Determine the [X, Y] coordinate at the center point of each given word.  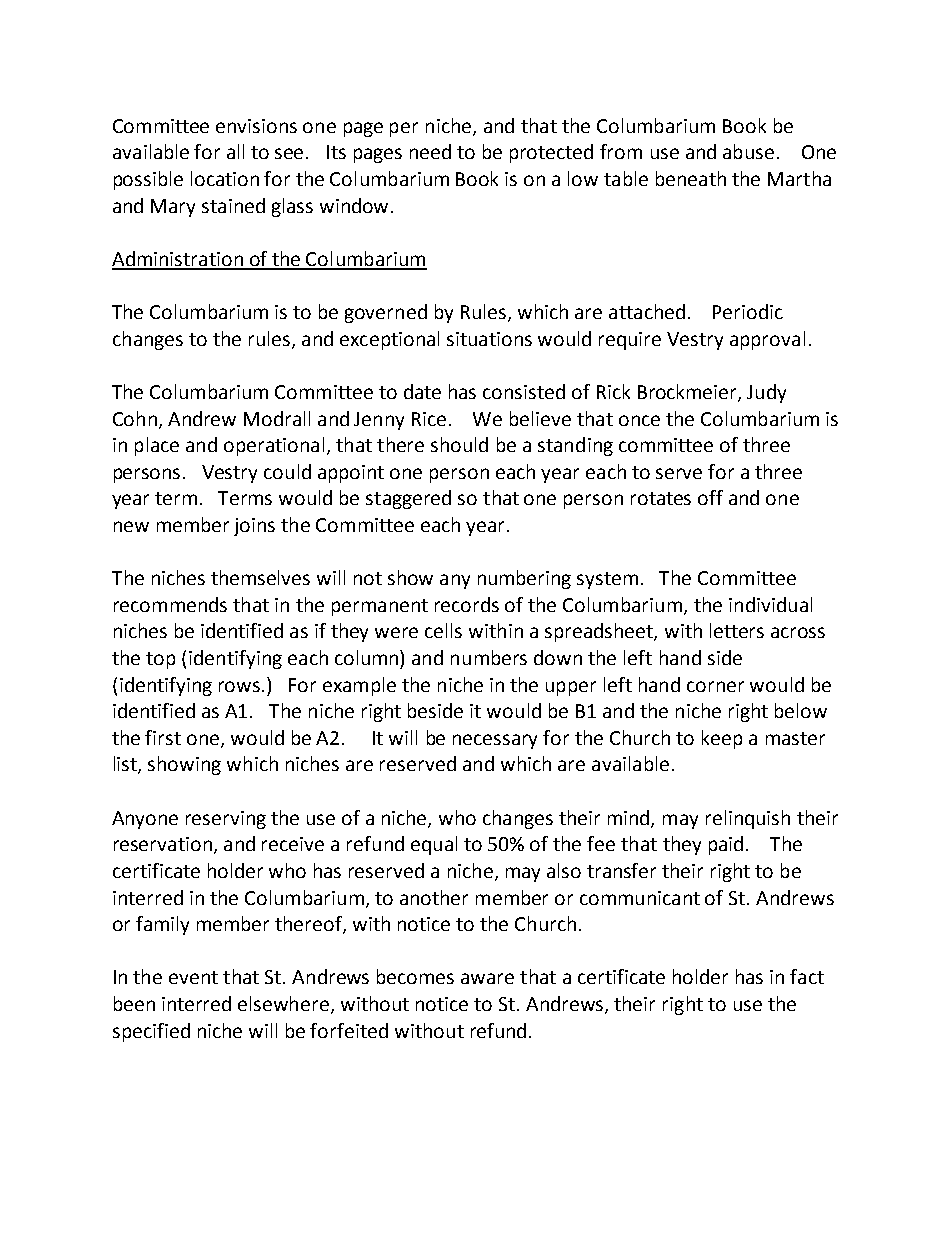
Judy [766, 393]
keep [722, 739]
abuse [748, 151]
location [225, 178]
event [193, 977]
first [163, 737]
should [459, 444]
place [157, 446]
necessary [495, 741]
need [430, 151]
